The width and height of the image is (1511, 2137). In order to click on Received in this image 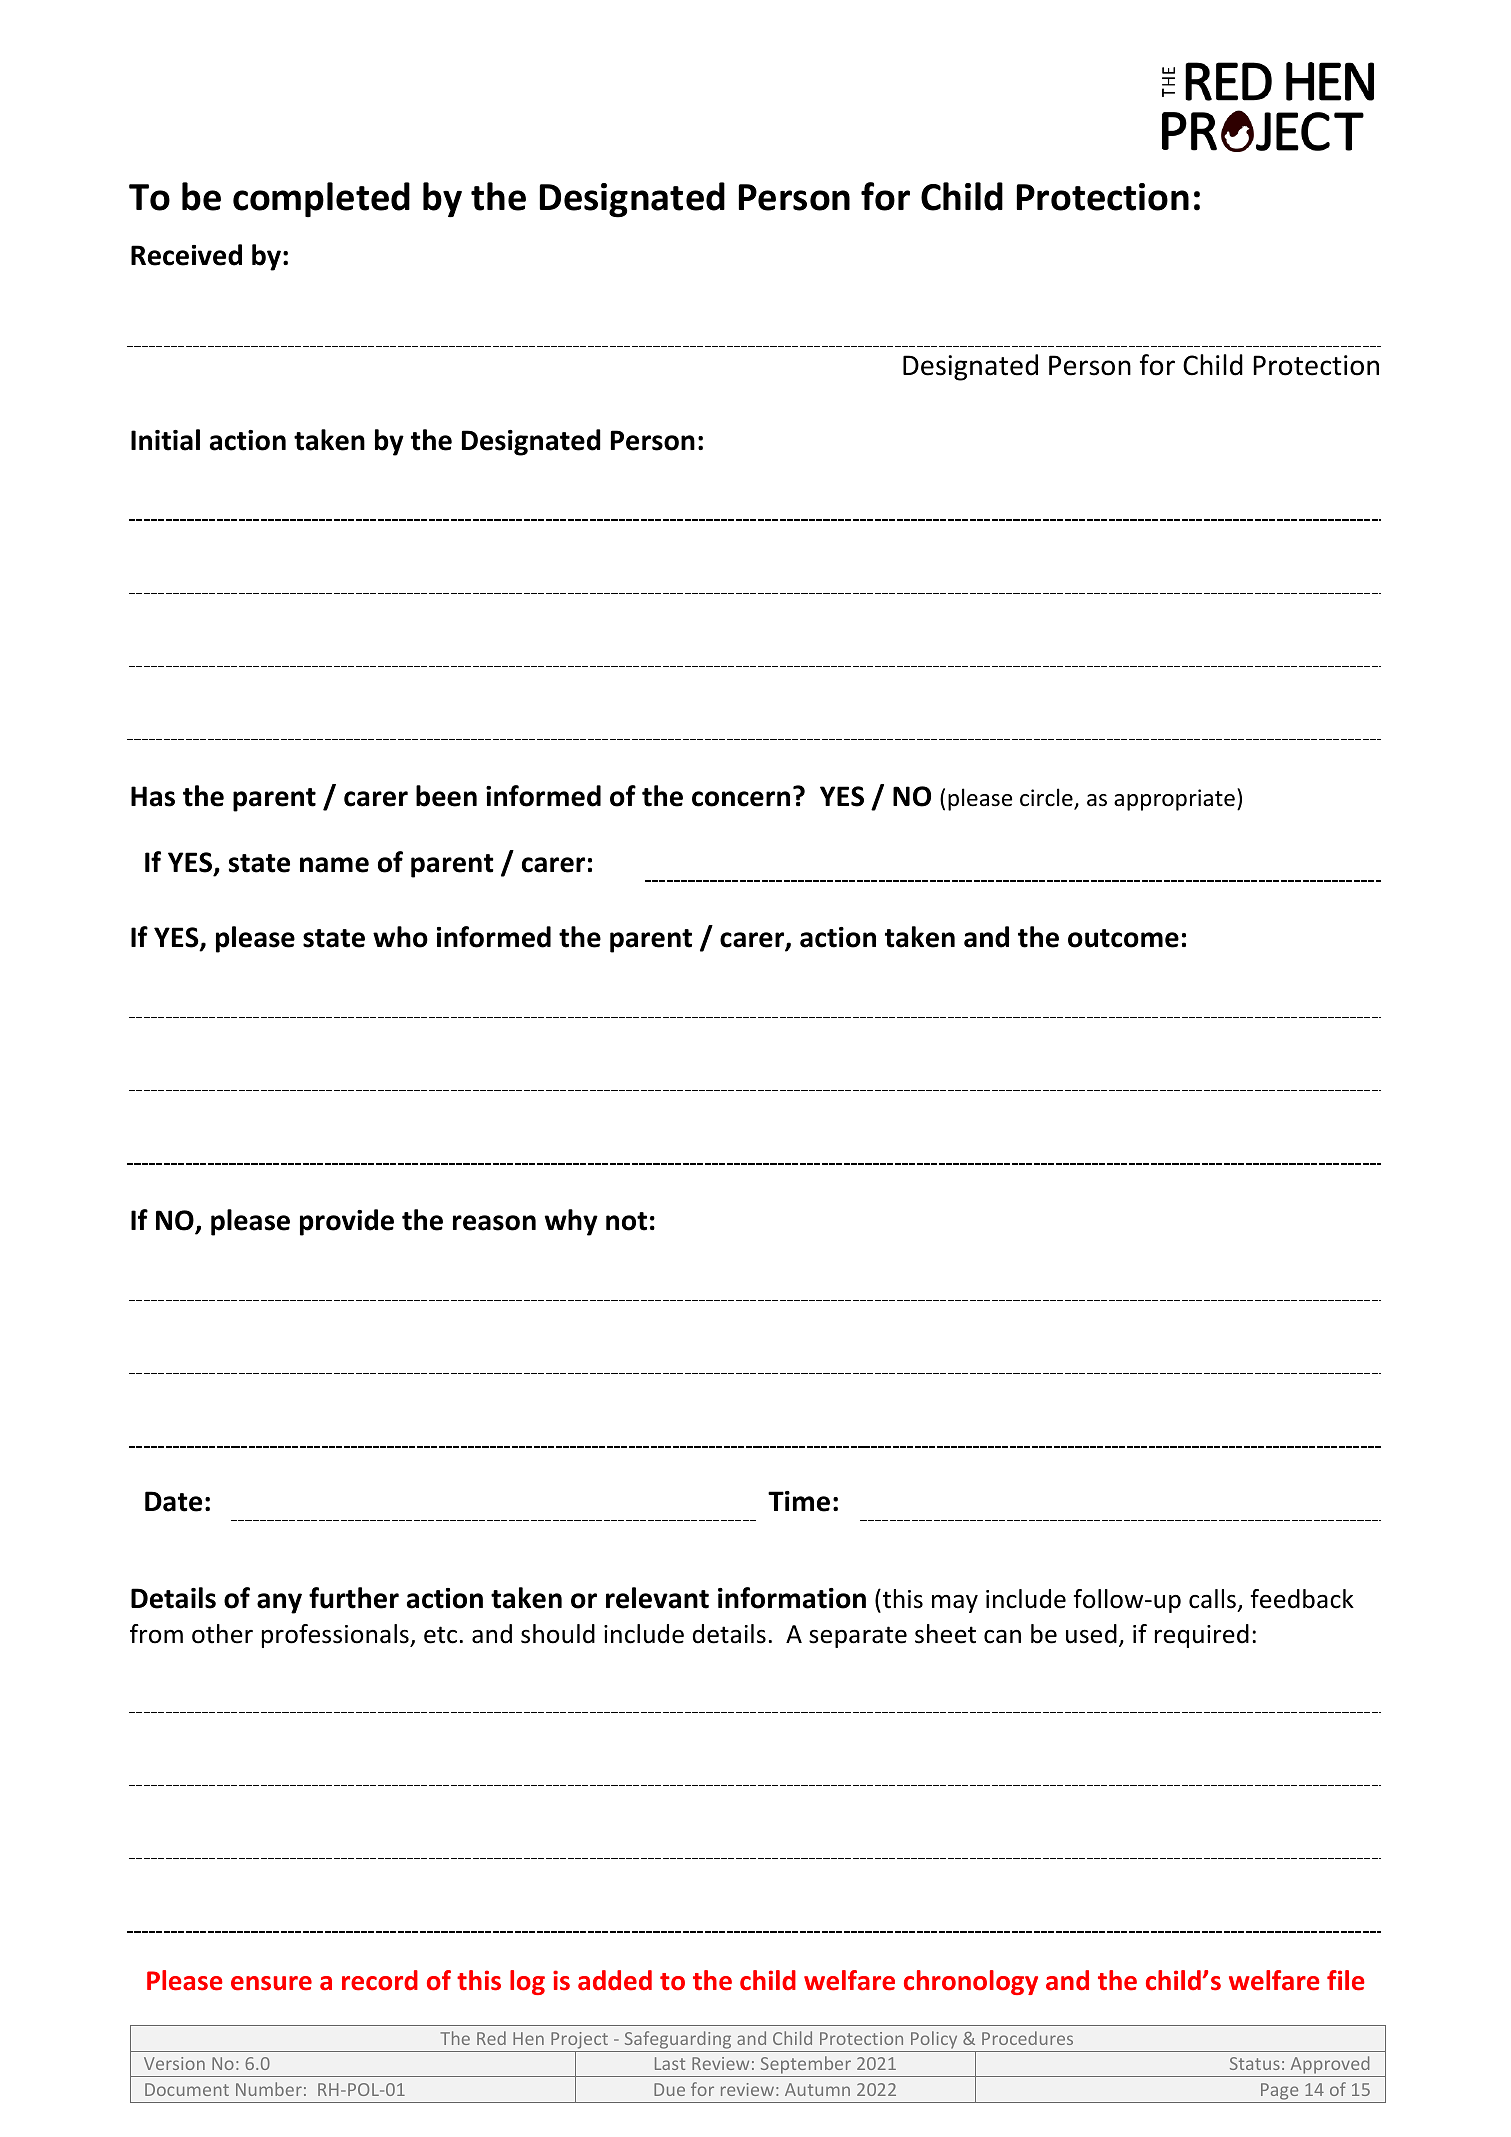, I will do `click(186, 255)`.
